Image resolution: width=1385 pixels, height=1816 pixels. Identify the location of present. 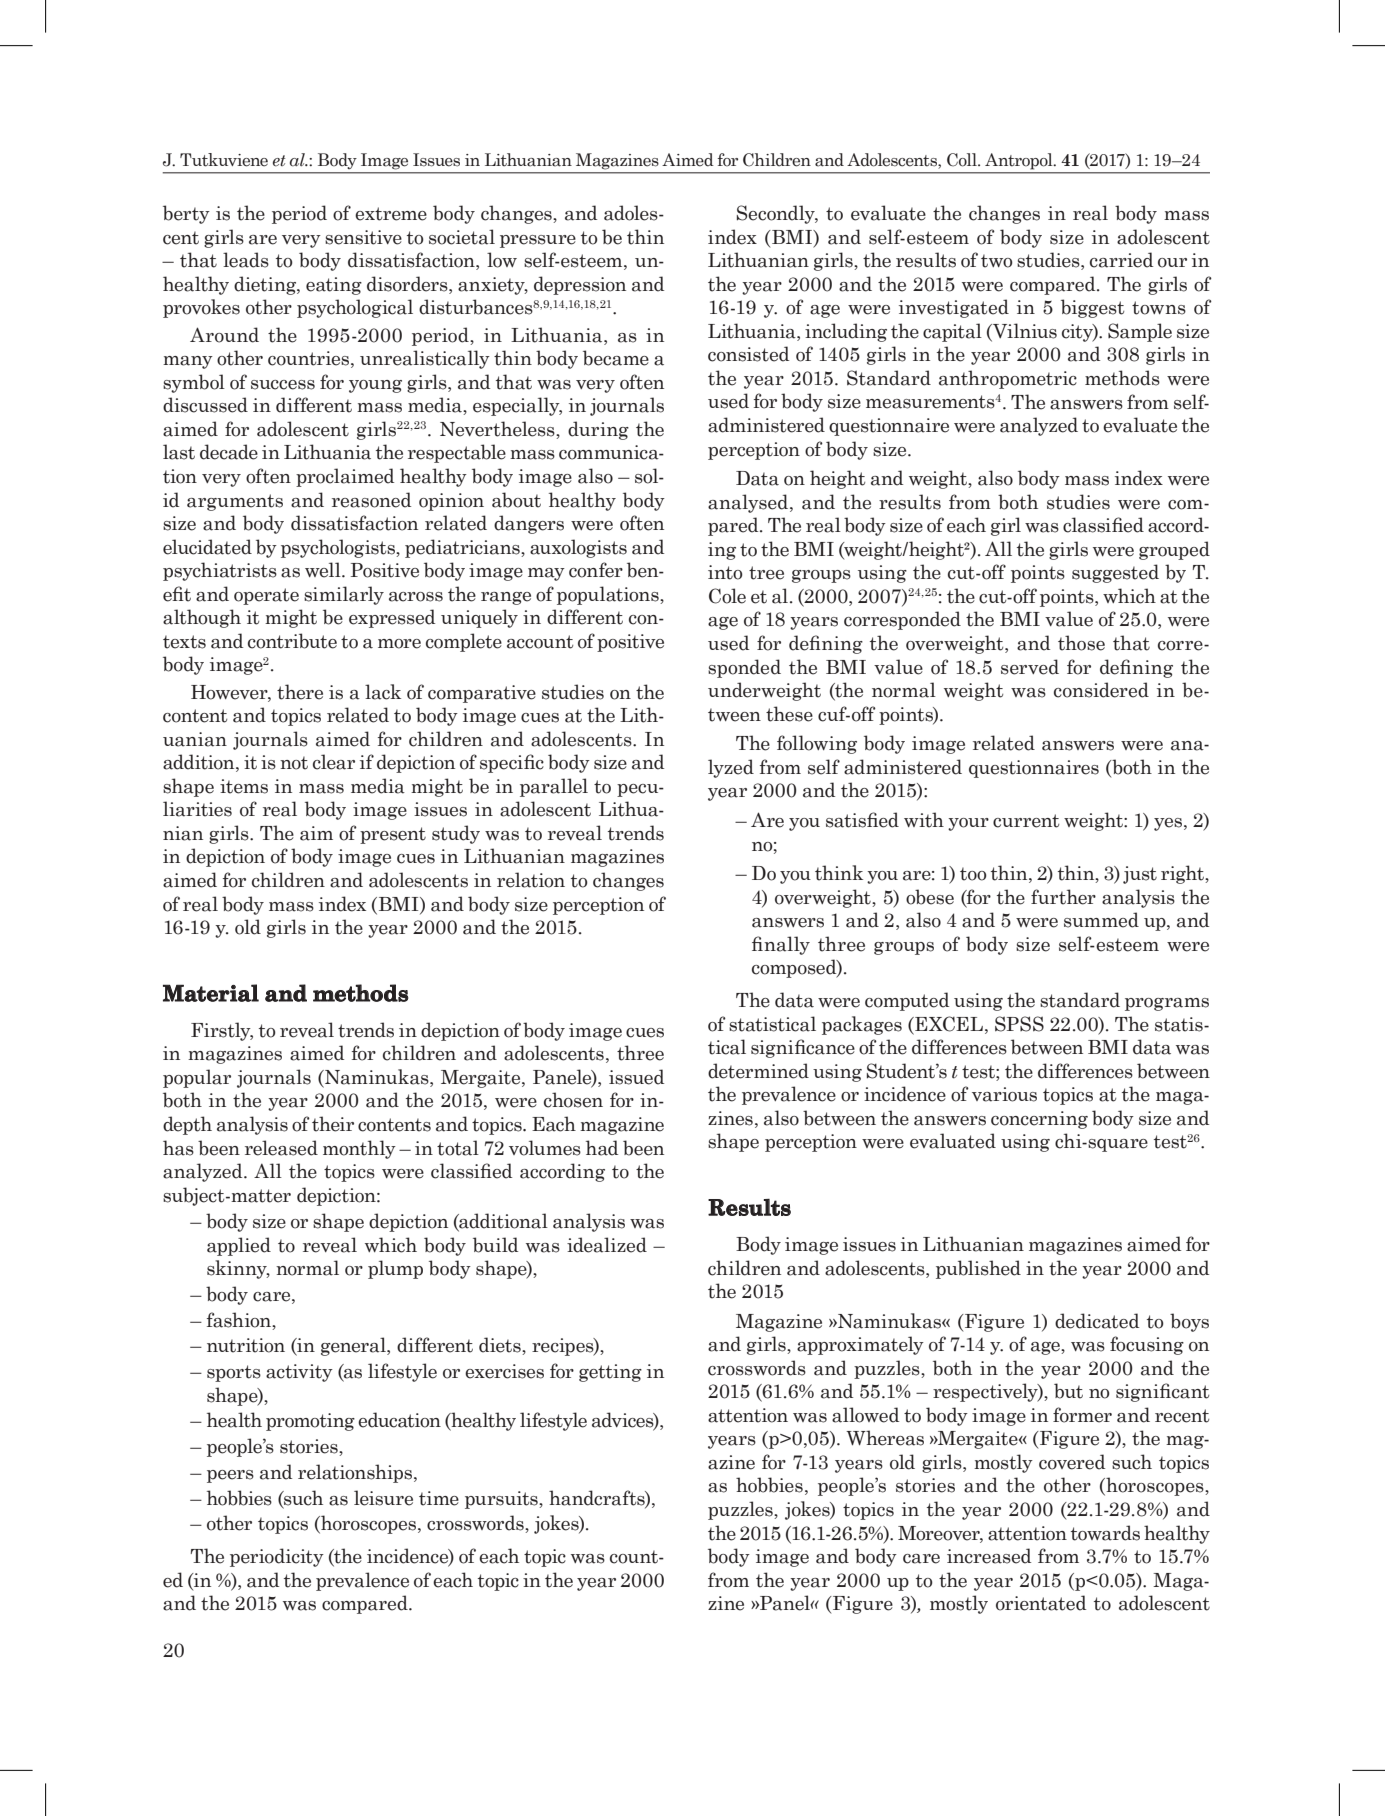
(393, 835).
